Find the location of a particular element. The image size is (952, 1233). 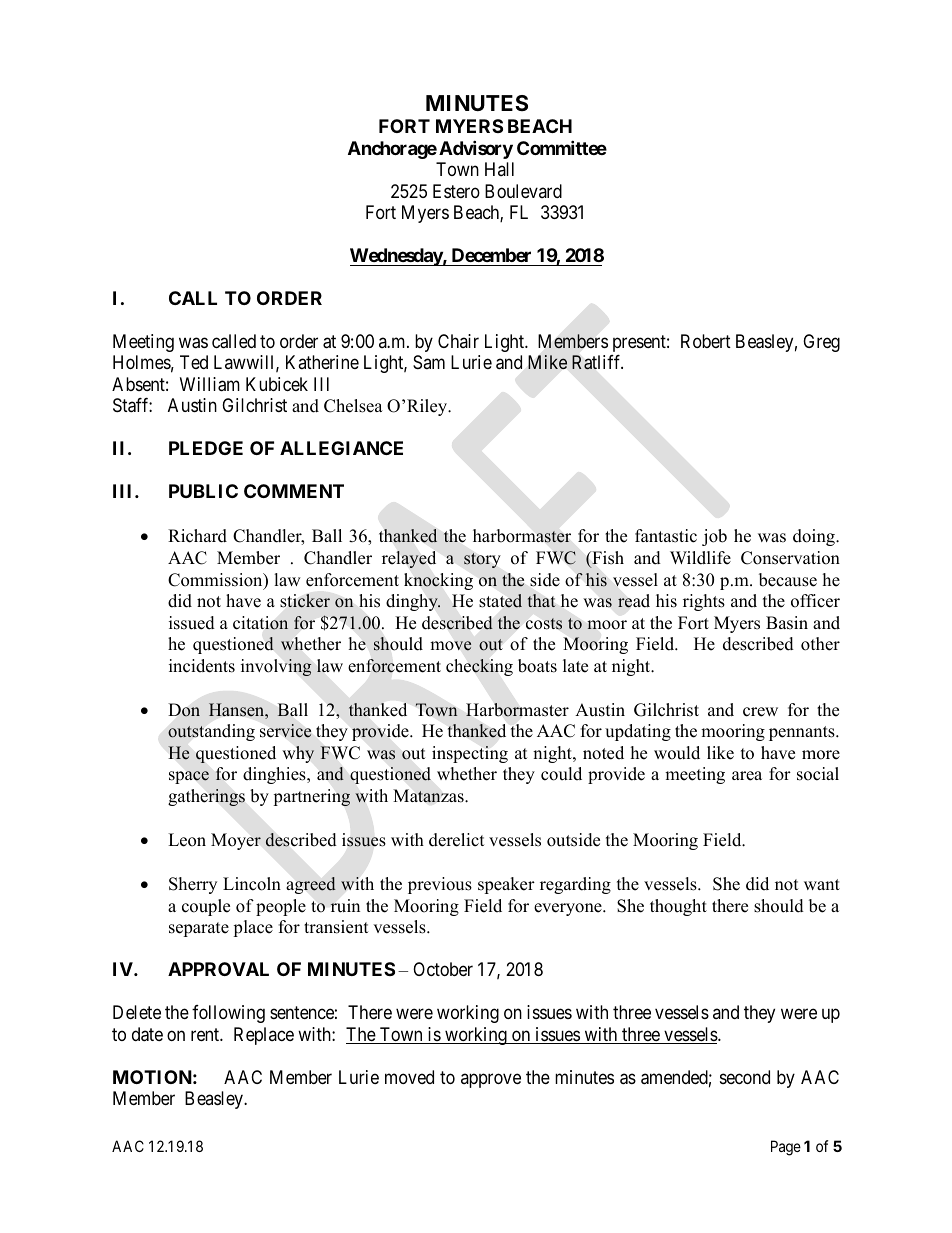

incidents is located at coordinates (202, 666).
